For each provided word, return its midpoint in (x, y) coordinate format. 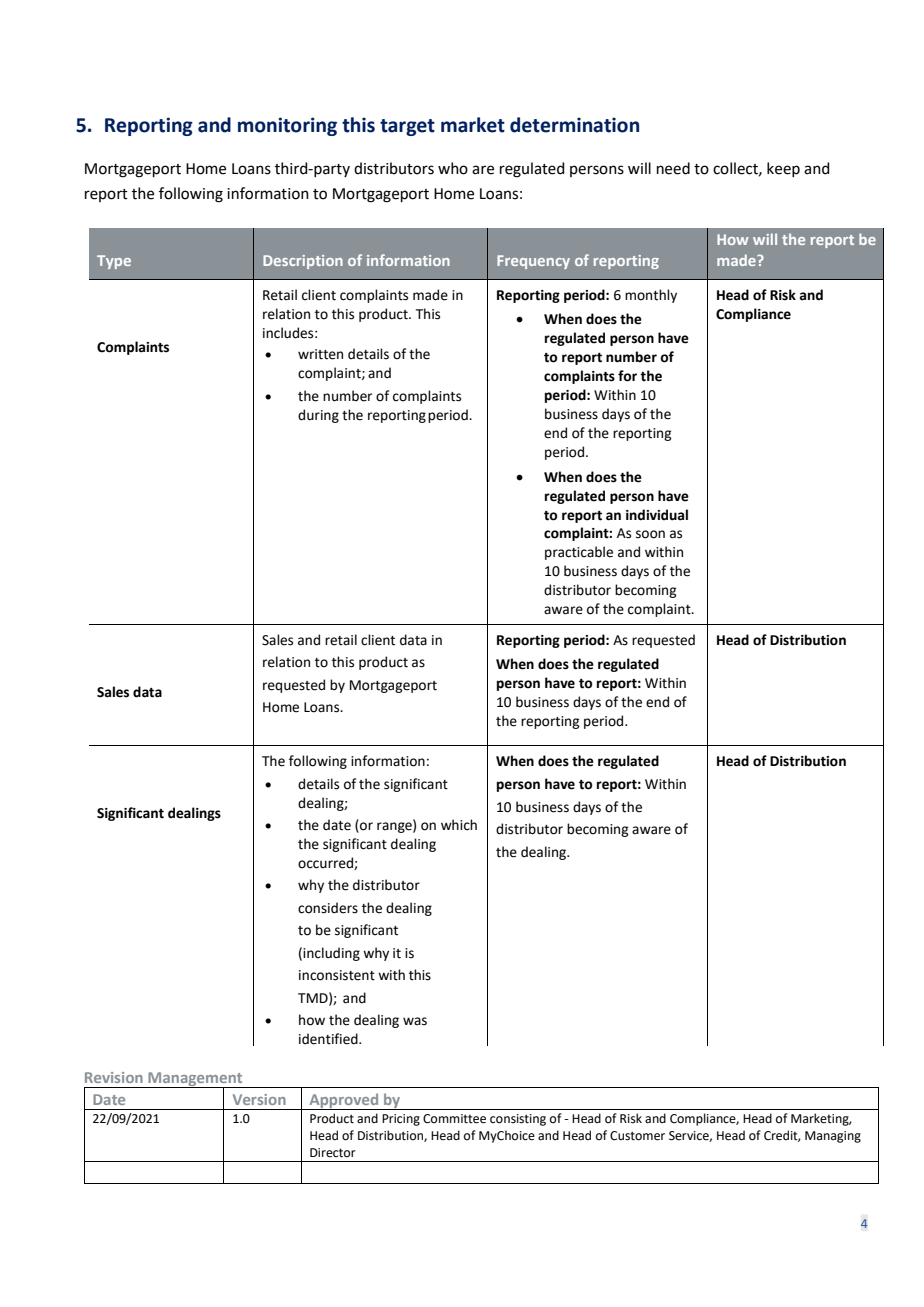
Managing (833, 1137)
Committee (454, 1119)
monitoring (287, 126)
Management (195, 1080)
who (453, 168)
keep (783, 169)
